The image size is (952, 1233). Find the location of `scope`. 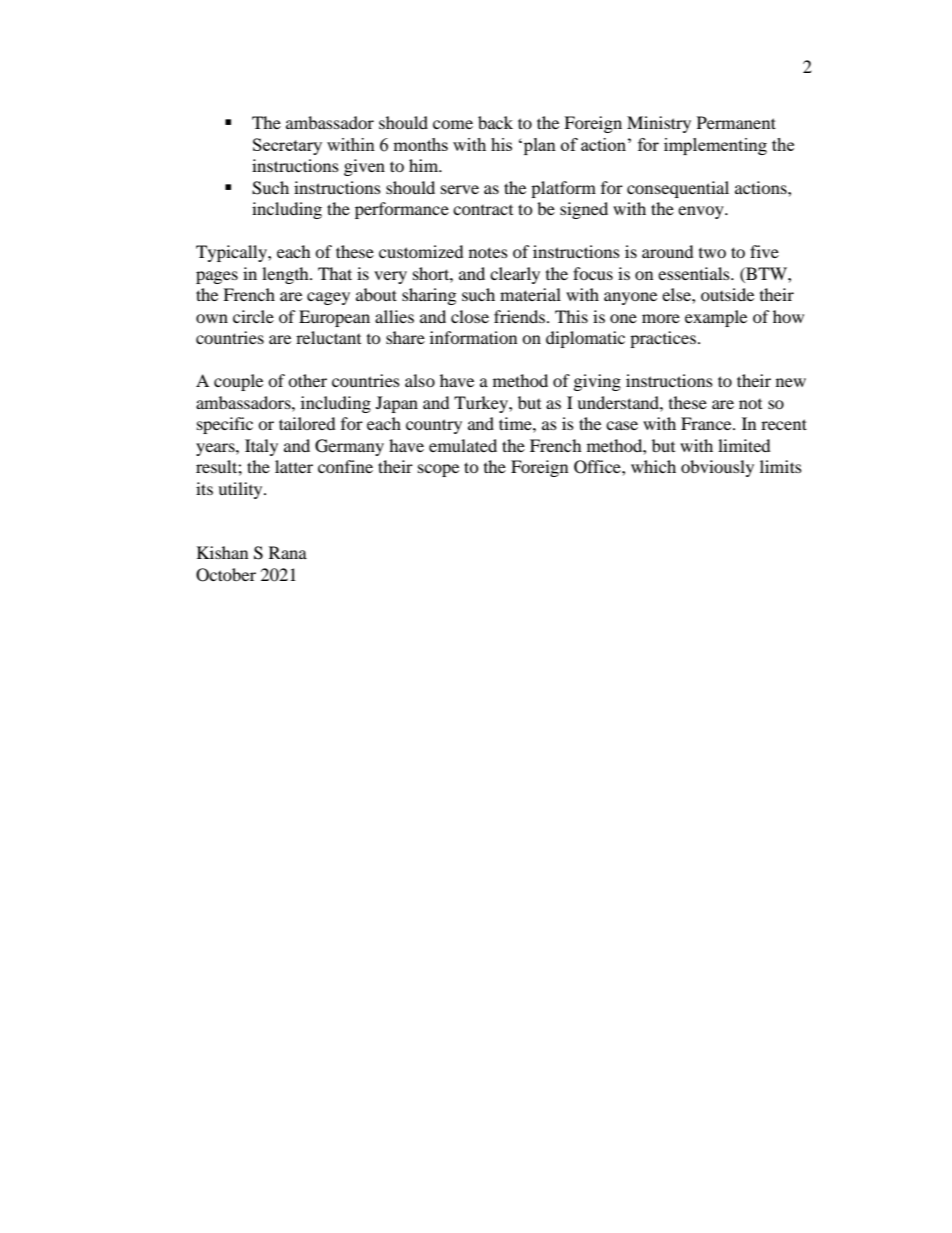

scope is located at coordinates (438, 470).
